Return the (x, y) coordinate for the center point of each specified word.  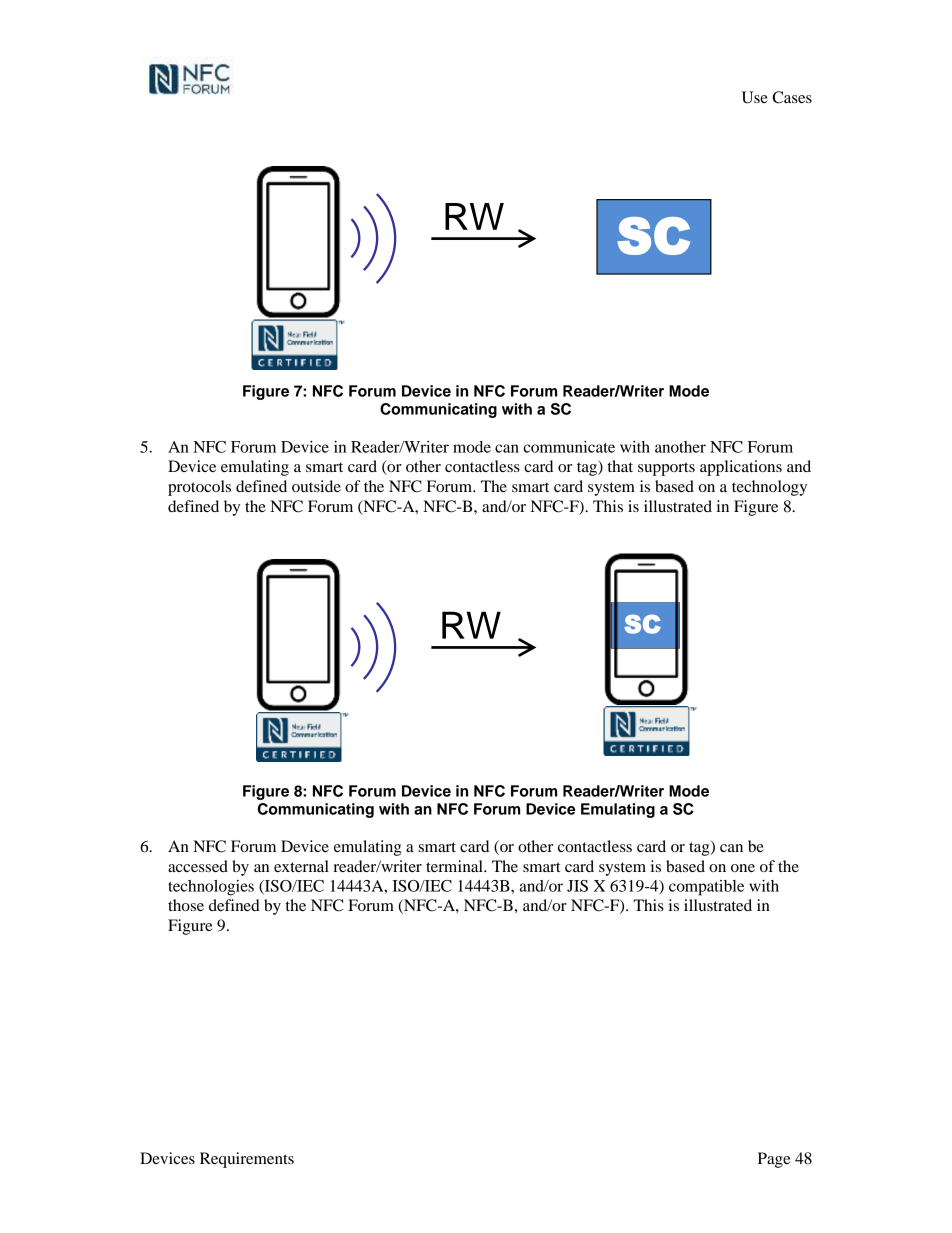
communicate (569, 447)
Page (774, 1160)
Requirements (247, 1160)
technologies (211, 888)
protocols (199, 488)
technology (769, 488)
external (301, 866)
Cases (792, 97)
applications (741, 468)
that (620, 466)
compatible (706, 888)
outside (316, 486)
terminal (455, 866)
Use (755, 97)
